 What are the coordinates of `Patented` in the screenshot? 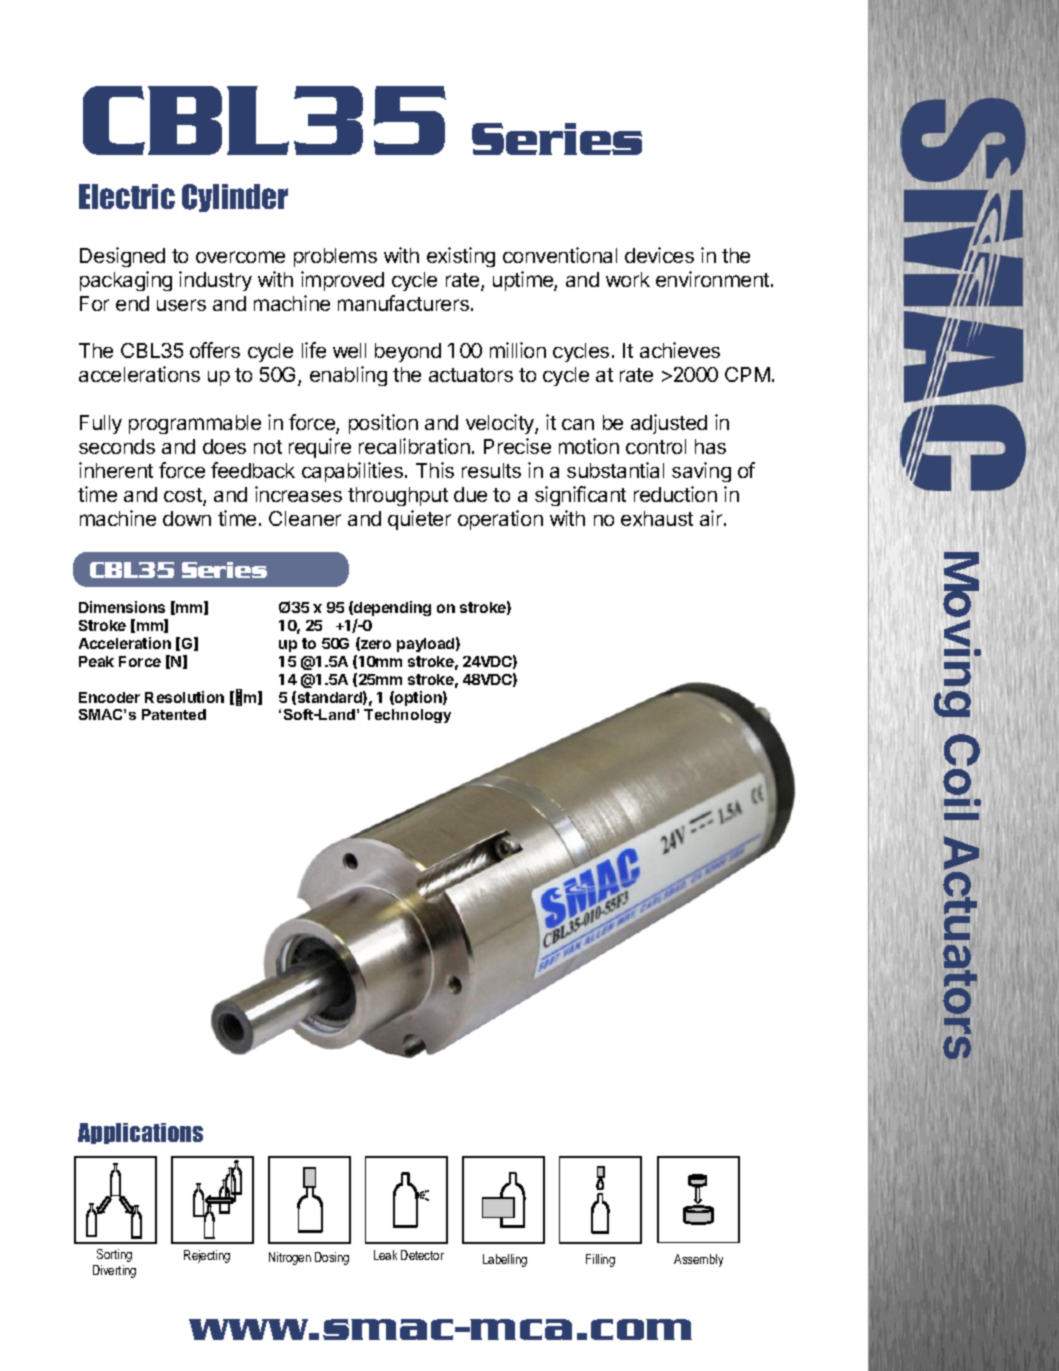 It's located at (174, 714).
